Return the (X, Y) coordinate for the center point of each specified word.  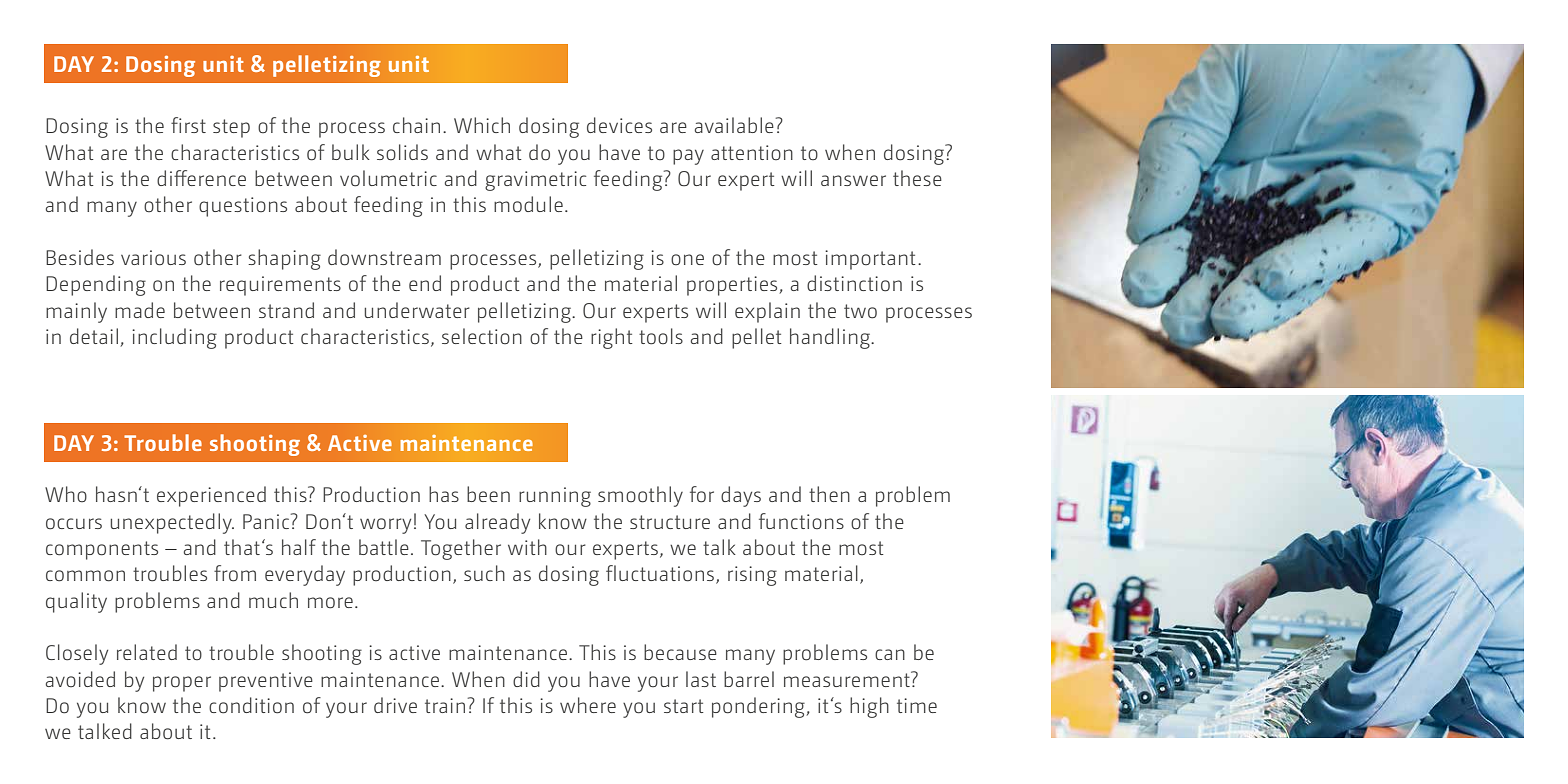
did (526, 679)
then (829, 494)
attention (752, 152)
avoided (80, 679)
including (174, 338)
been (488, 494)
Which (482, 125)
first (188, 125)
